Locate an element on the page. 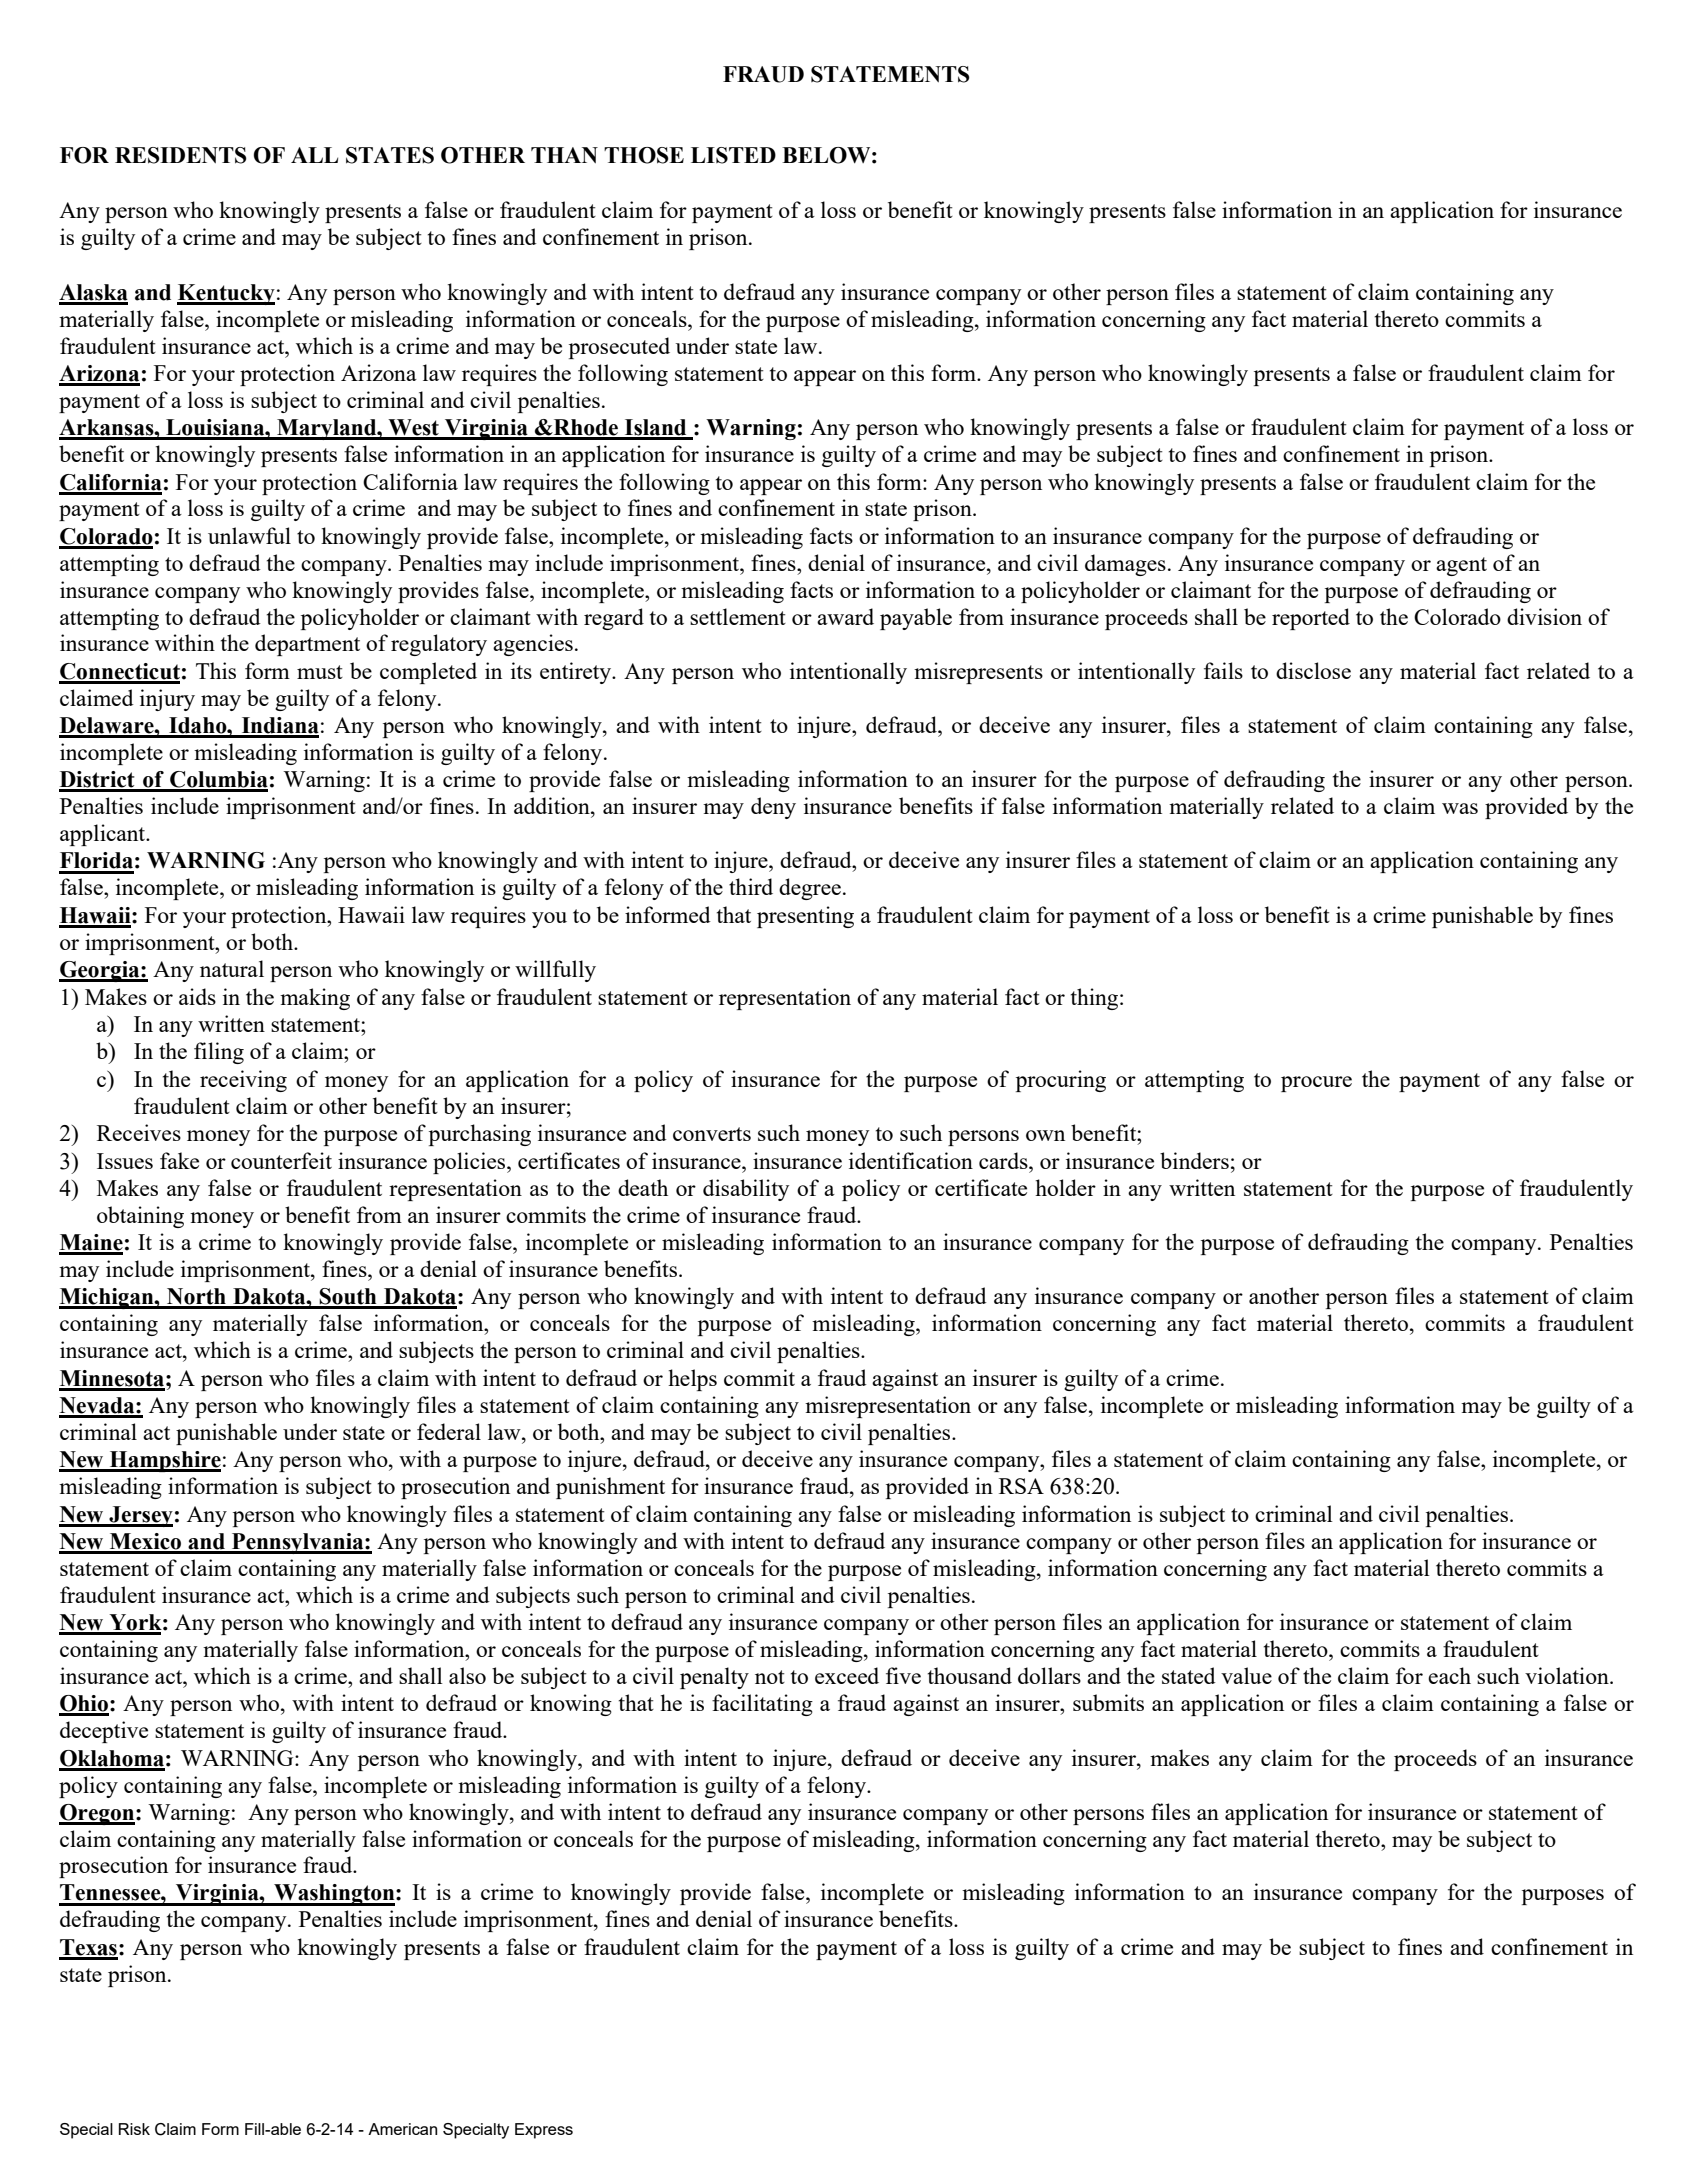  each is located at coordinates (1449, 1675).
